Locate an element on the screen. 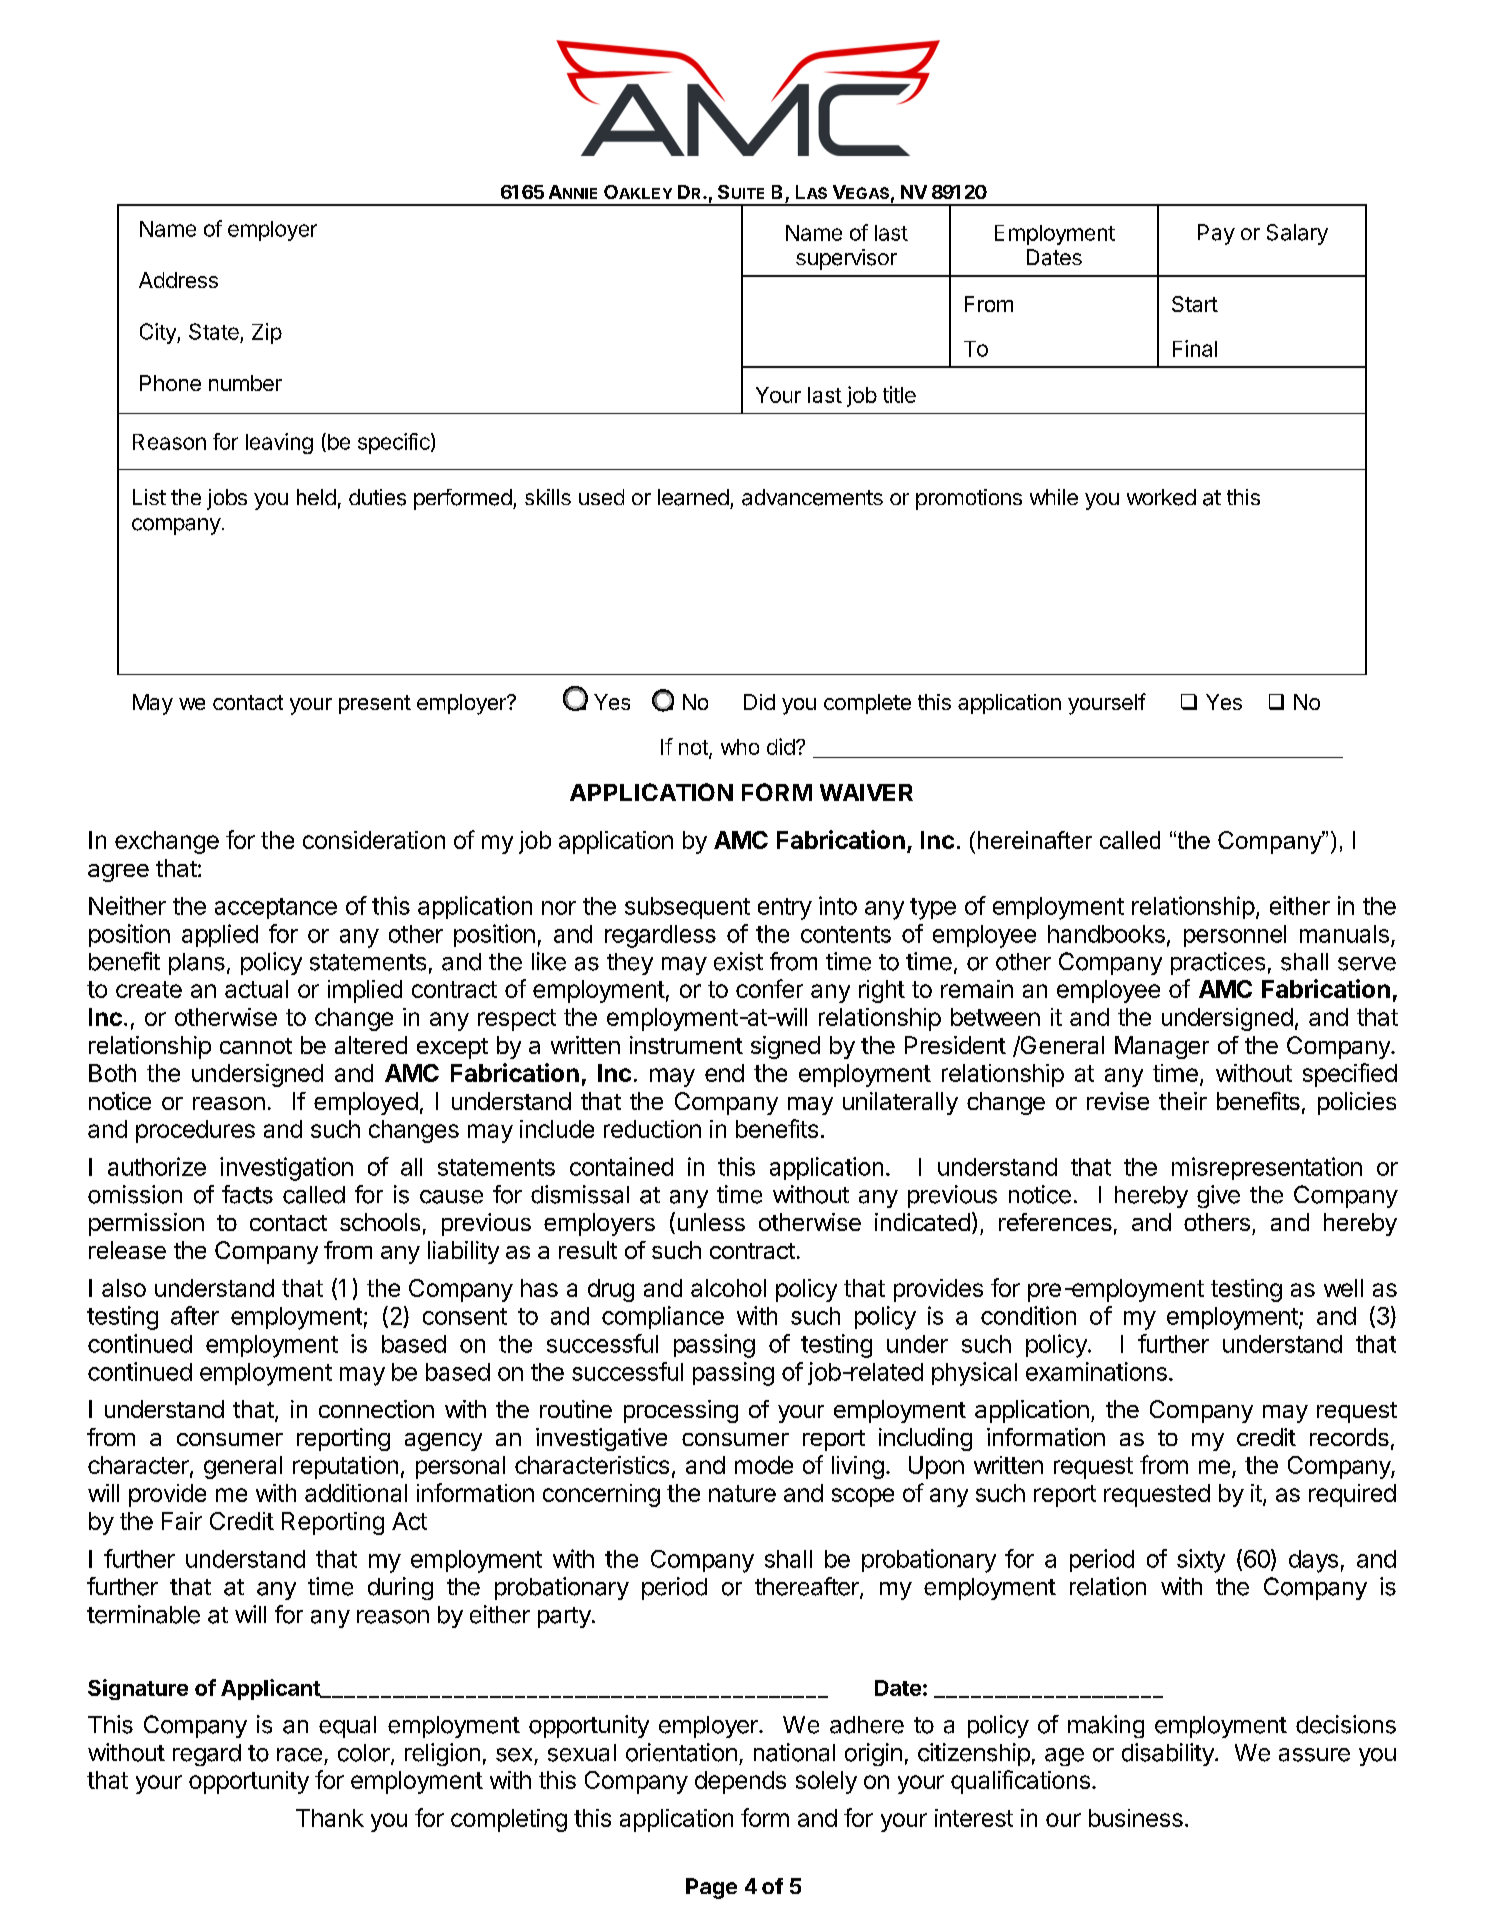 This screenshot has height=1922, width=1485. alcohol is located at coordinates (728, 1288).
